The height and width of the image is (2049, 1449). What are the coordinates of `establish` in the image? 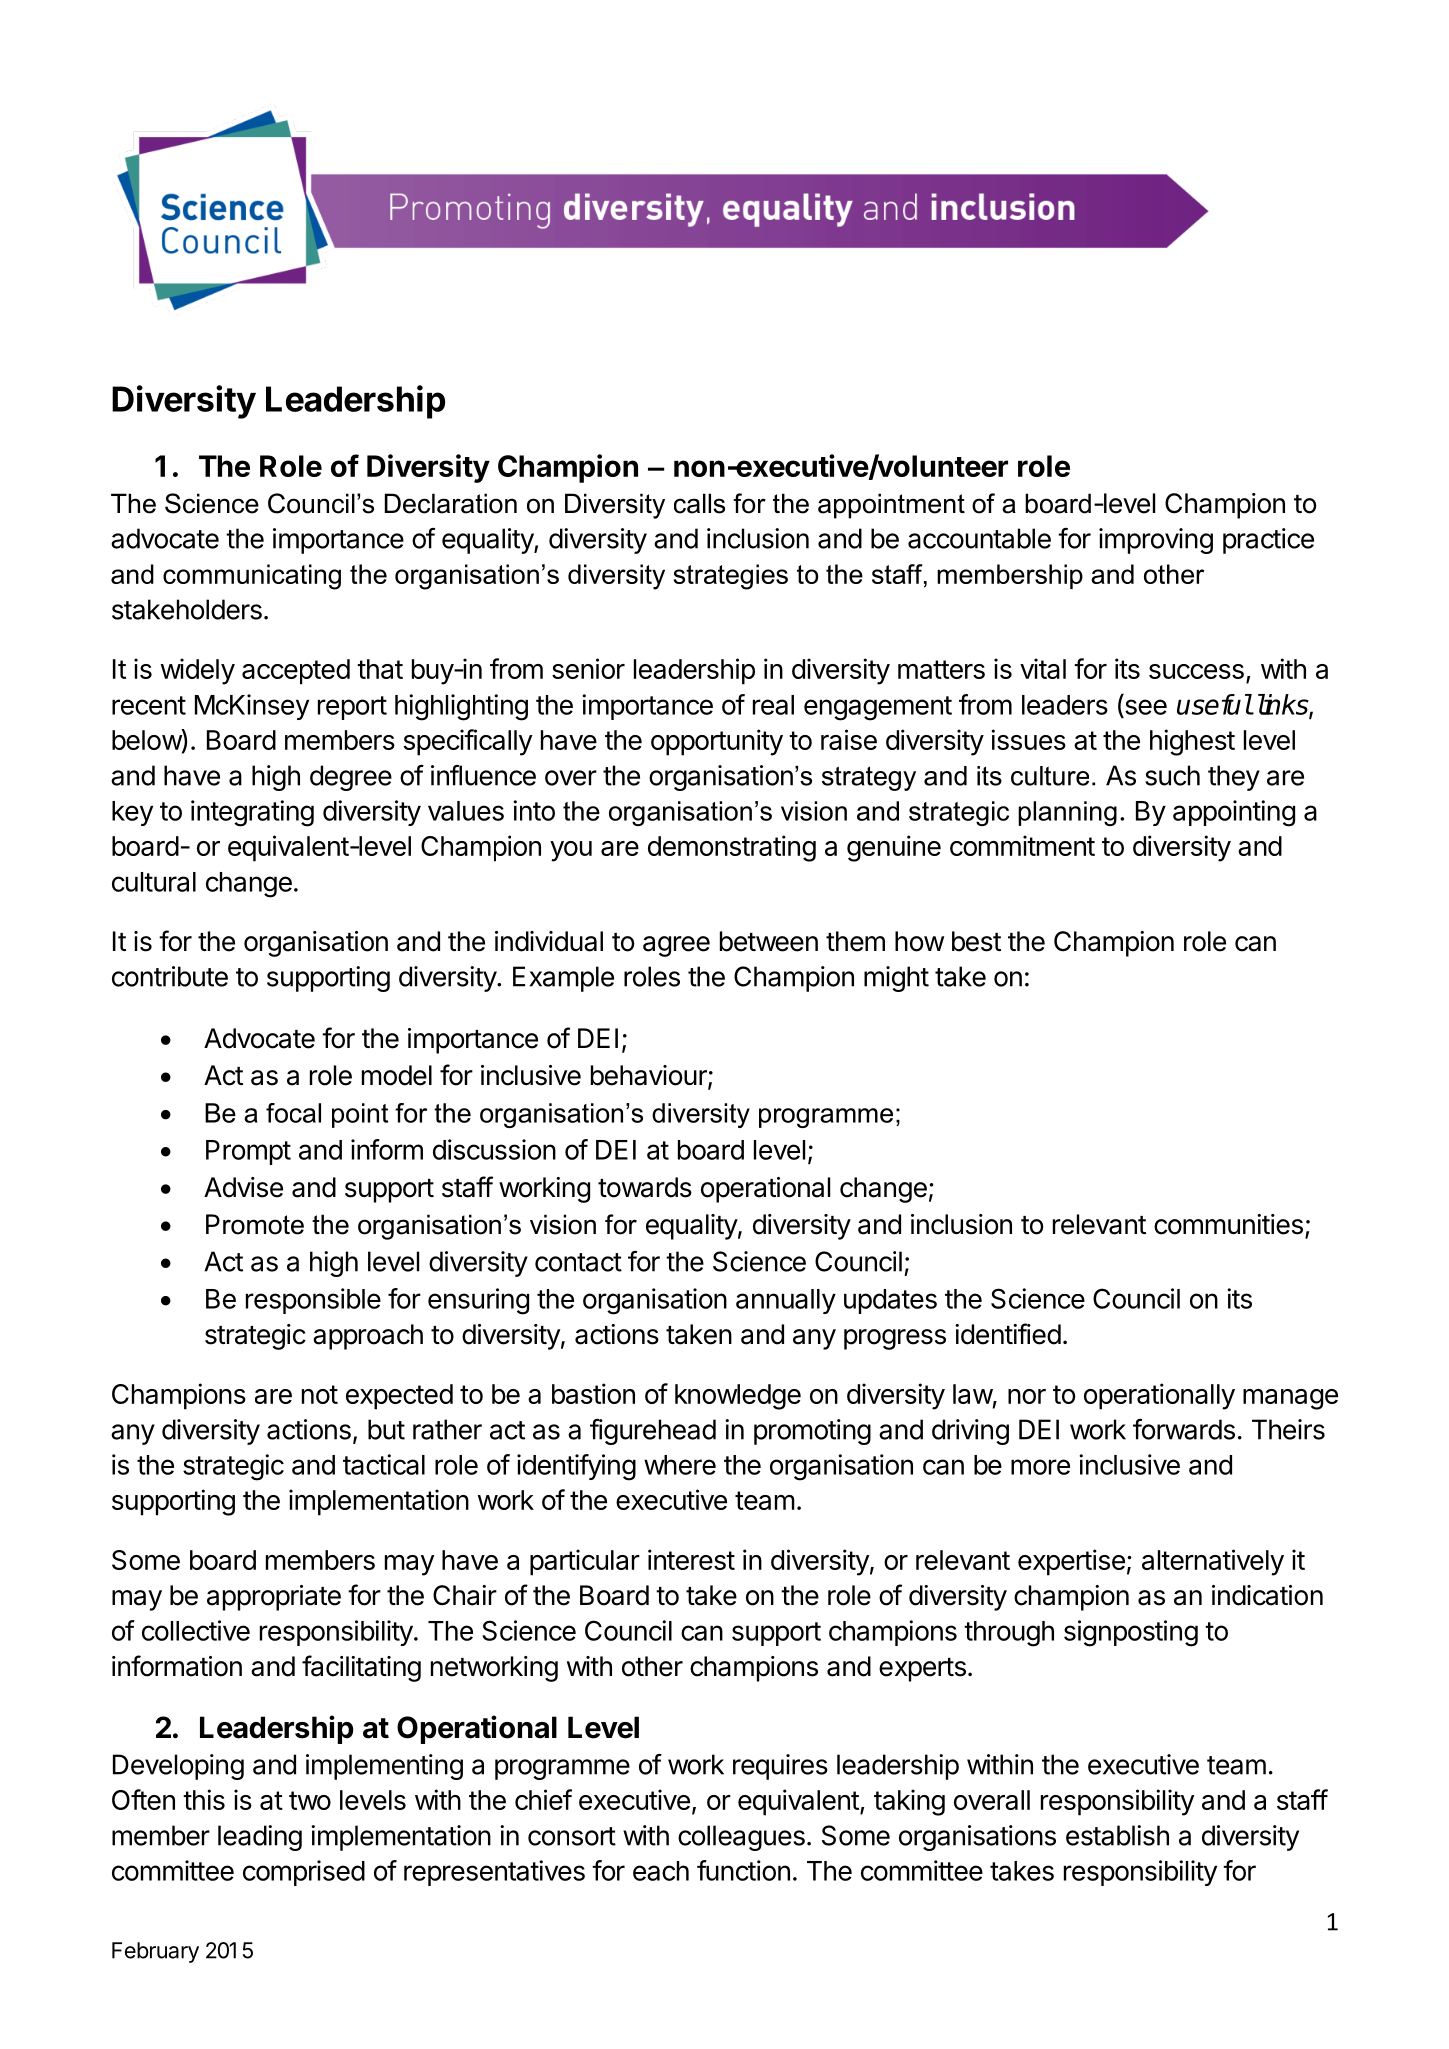 It's located at (1117, 1835).
